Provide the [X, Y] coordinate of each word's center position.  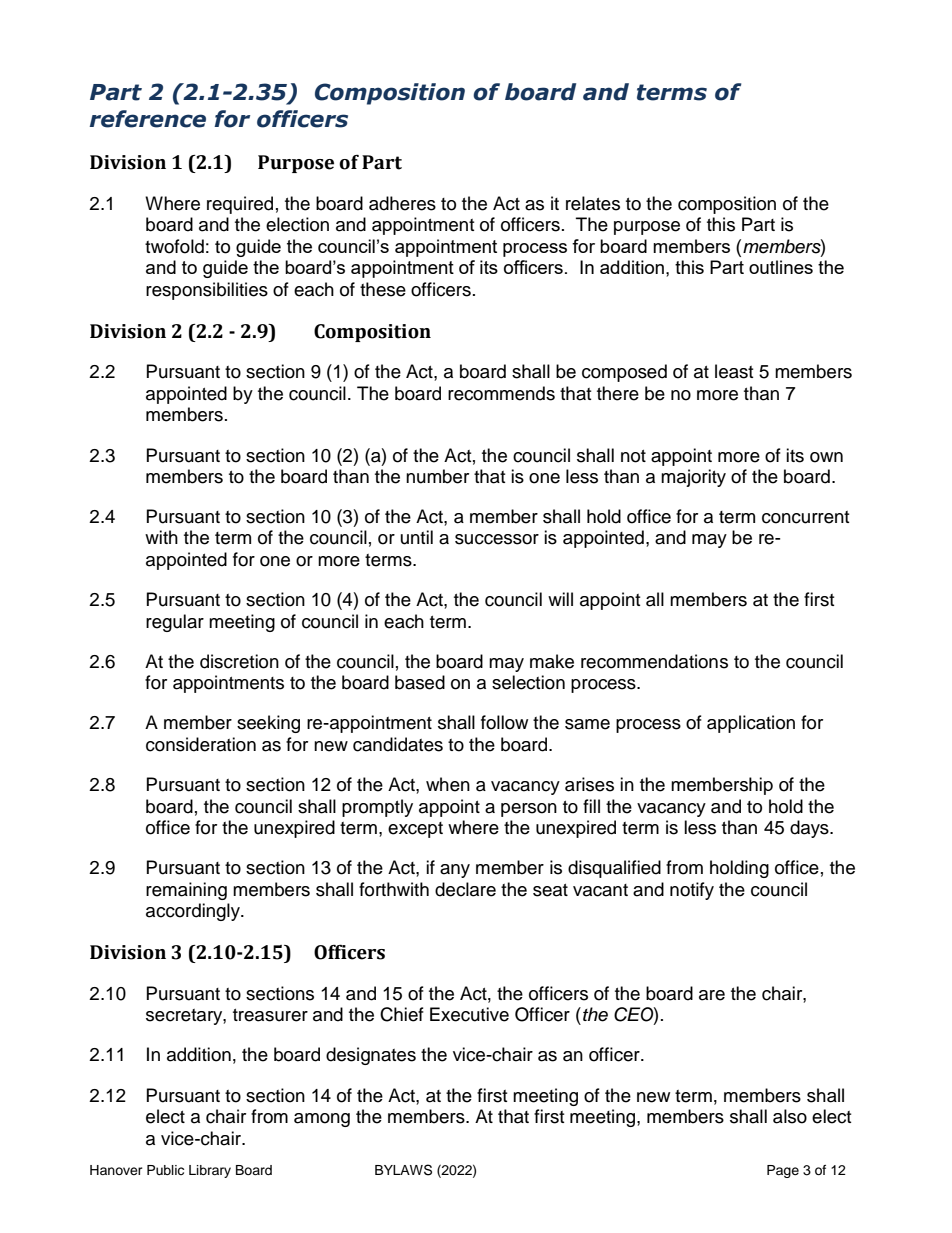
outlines [781, 267]
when [448, 784]
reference [148, 119]
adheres [402, 203]
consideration [201, 744]
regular [175, 623]
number [437, 476]
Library [210, 1171]
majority [693, 478]
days [810, 829]
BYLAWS [403, 1170]
